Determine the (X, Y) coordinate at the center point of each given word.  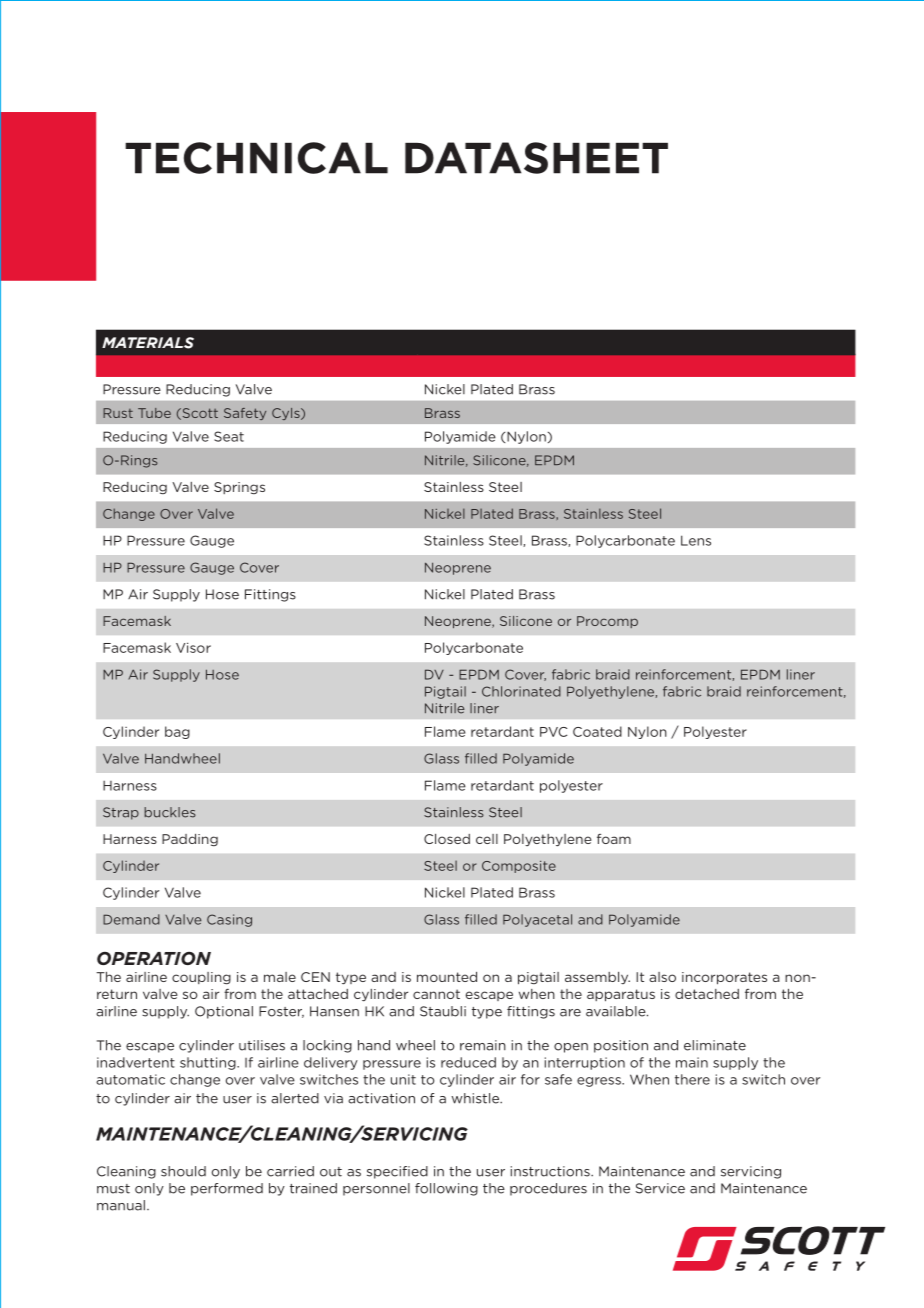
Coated (597, 731)
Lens (696, 540)
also (662, 977)
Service (660, 1188)
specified (397, 1172)
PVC (553, 732)
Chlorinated (521, 691)
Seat (229, 436)
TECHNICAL (256, 158)
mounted (447, 977)
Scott (199, 414)
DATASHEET (536, 158)
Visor (193, 647)
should (183, 1171)
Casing (229, 920)
